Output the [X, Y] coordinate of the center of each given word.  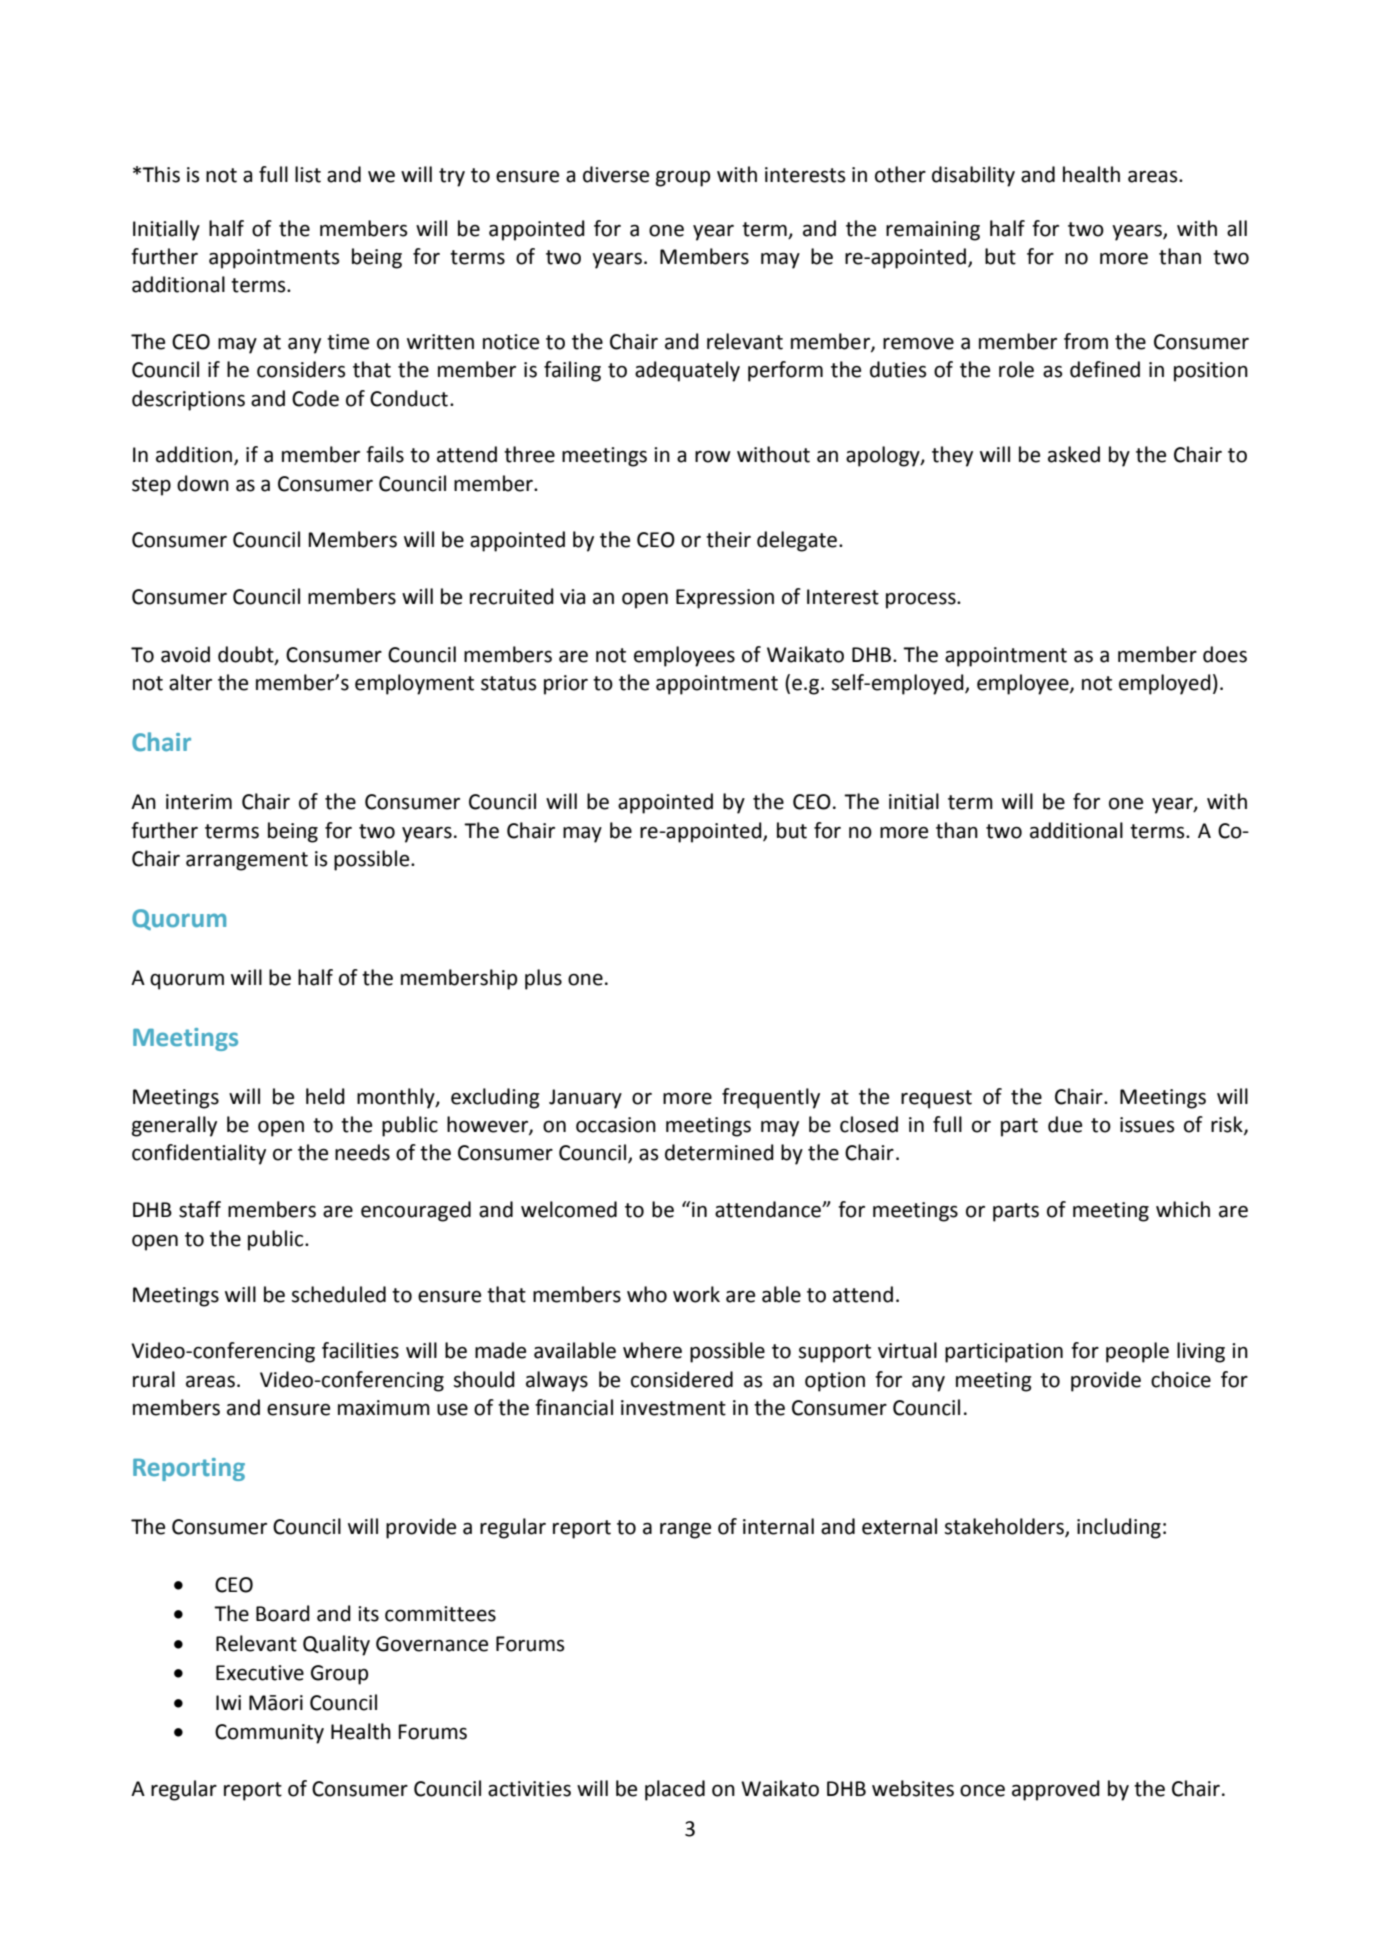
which [1183, 1209]
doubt [247, 655]
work [696, 1294]
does [1225, 654]
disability [973, 176]
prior [566, 685]
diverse [616, 174]
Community [269, 1734]
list [308, 174]
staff [200, 1209]
